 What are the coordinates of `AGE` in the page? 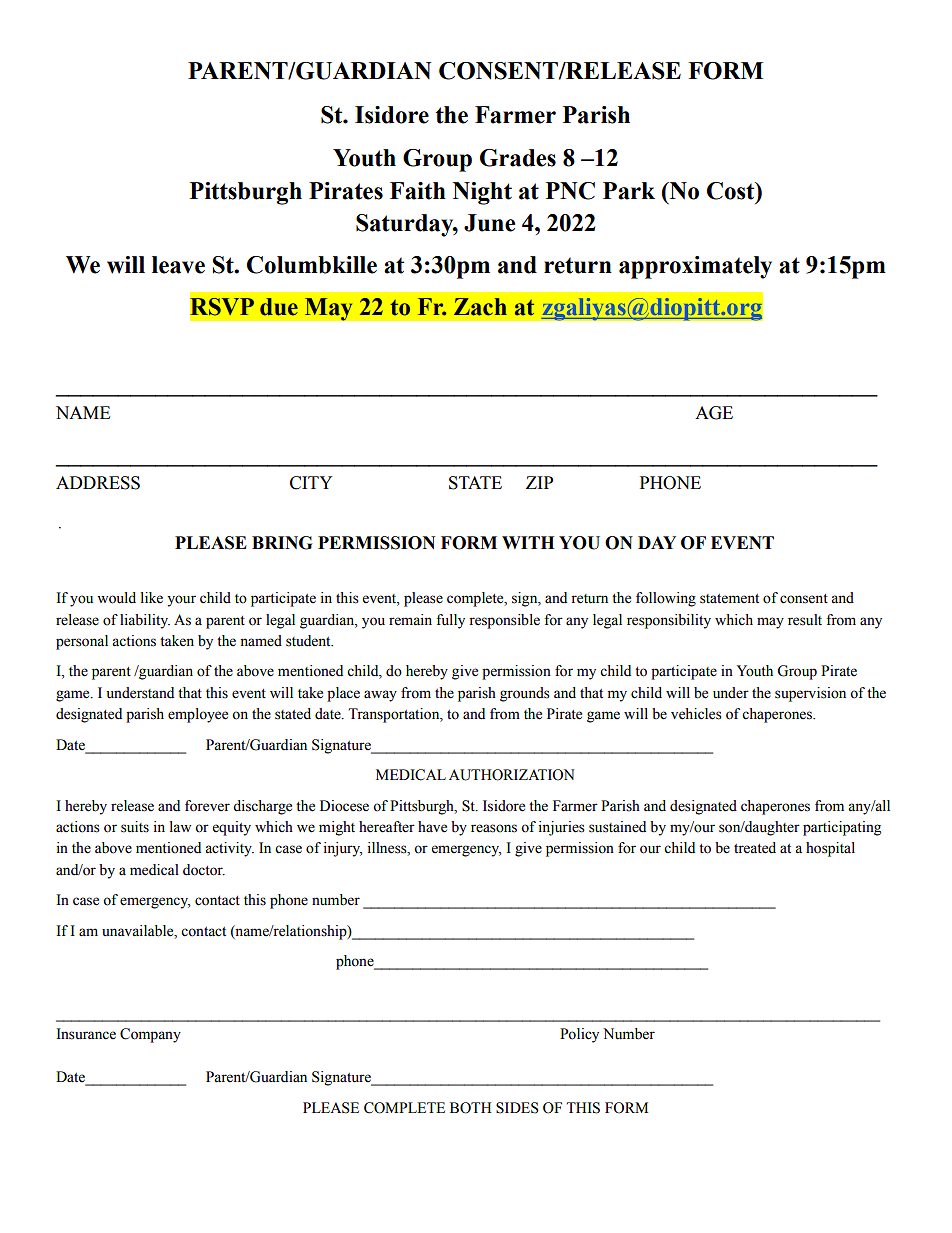 It's located at (714, 413).
